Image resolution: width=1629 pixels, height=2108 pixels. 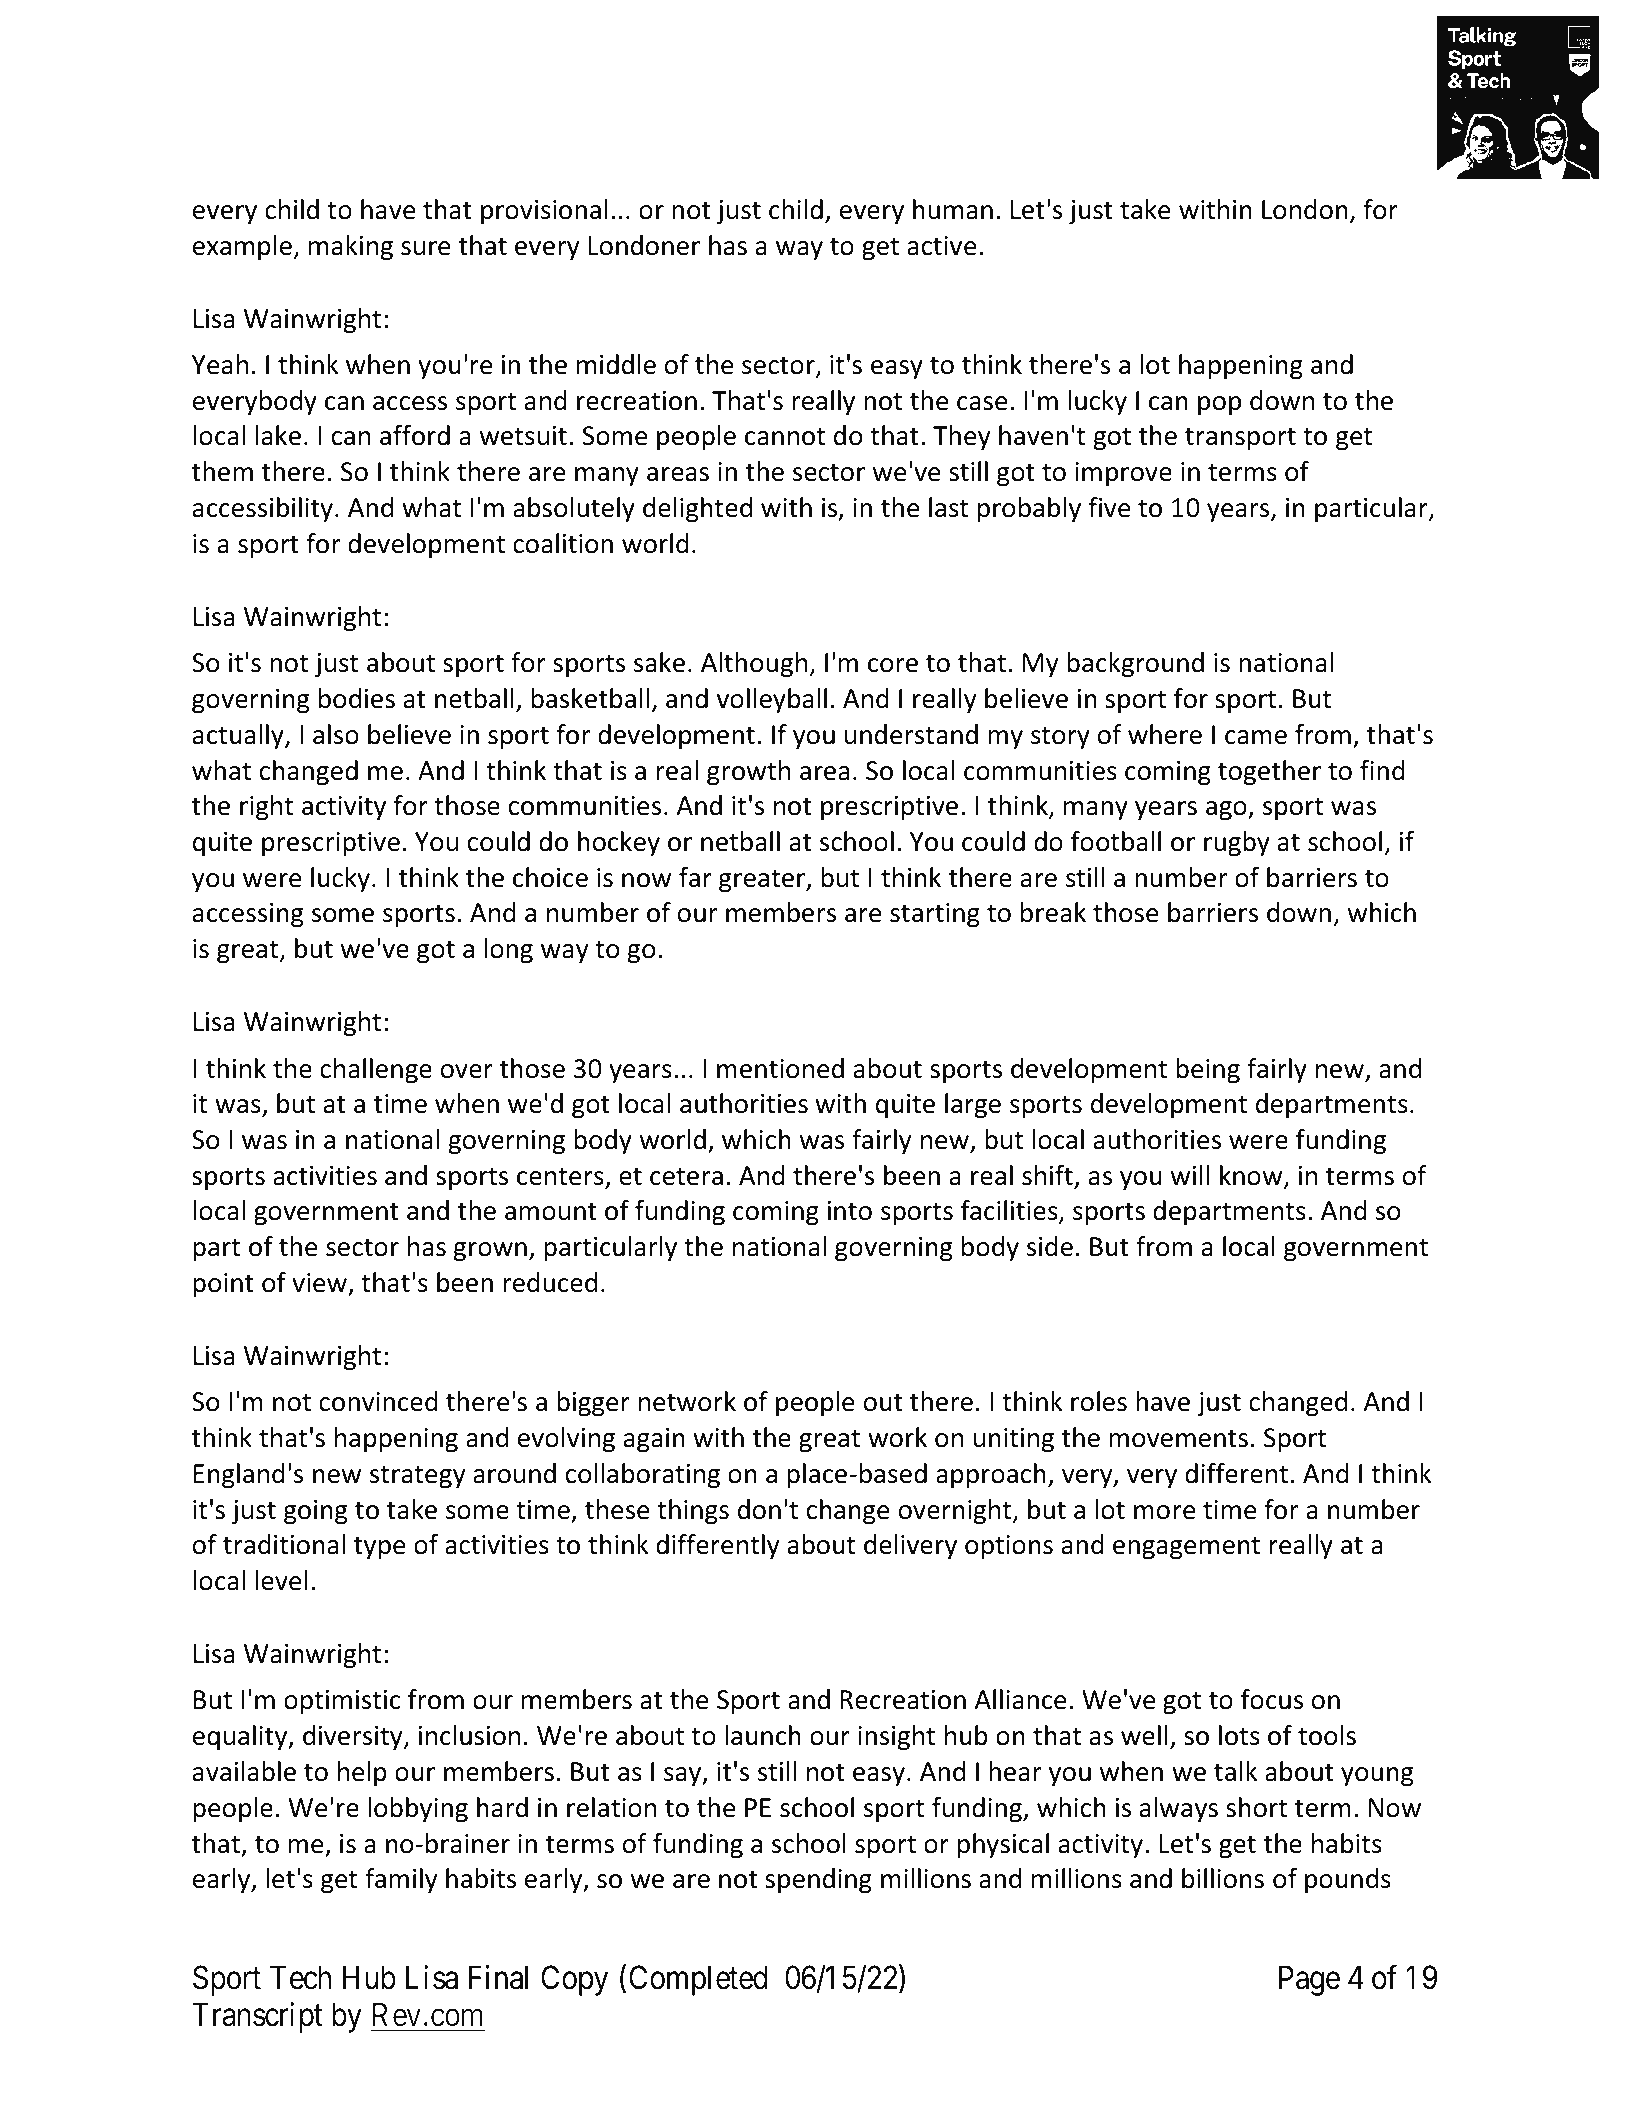 I want to click on making, so click(x=351, y=248).
